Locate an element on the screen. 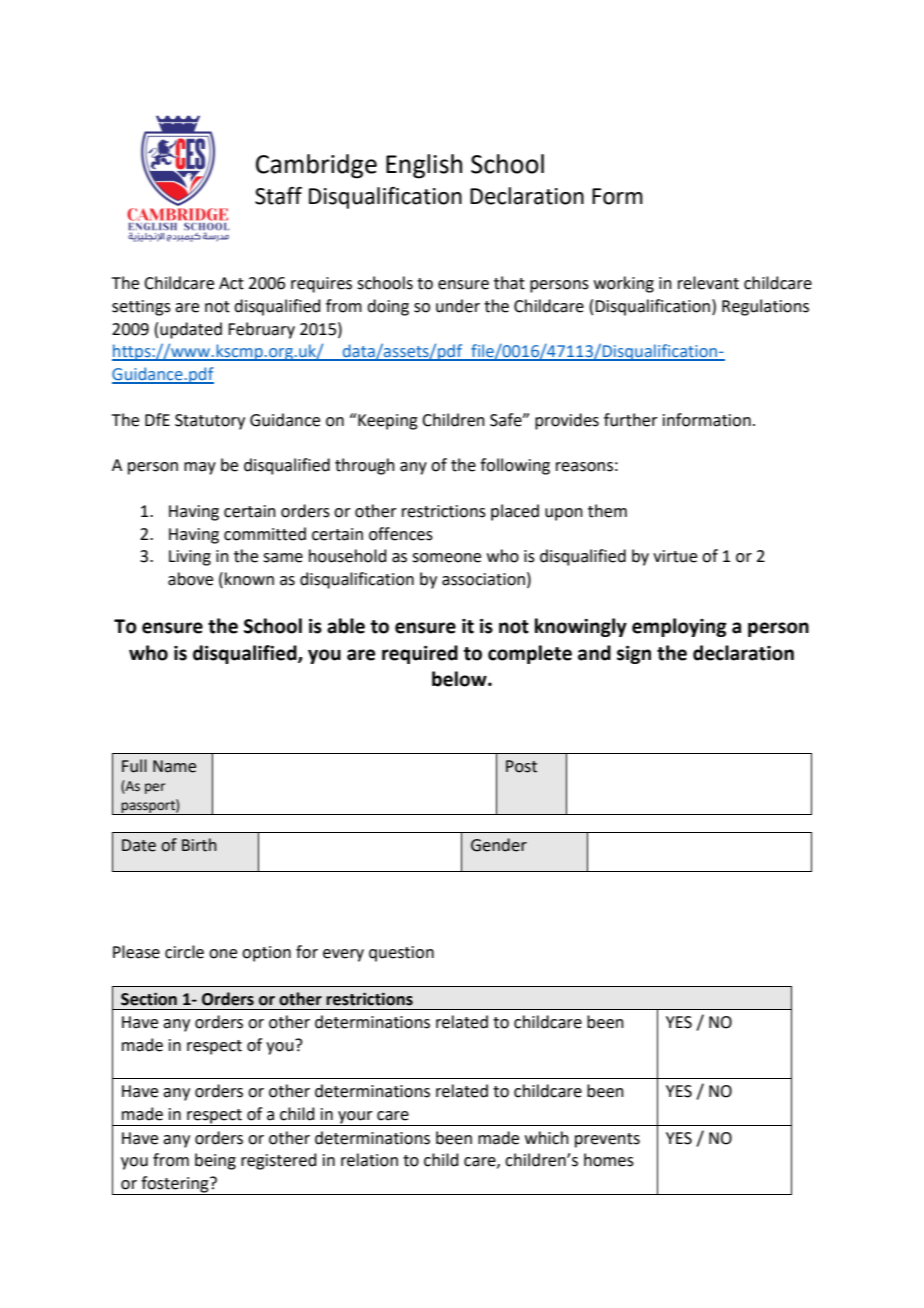  above is located at coordinates (190, 579).
